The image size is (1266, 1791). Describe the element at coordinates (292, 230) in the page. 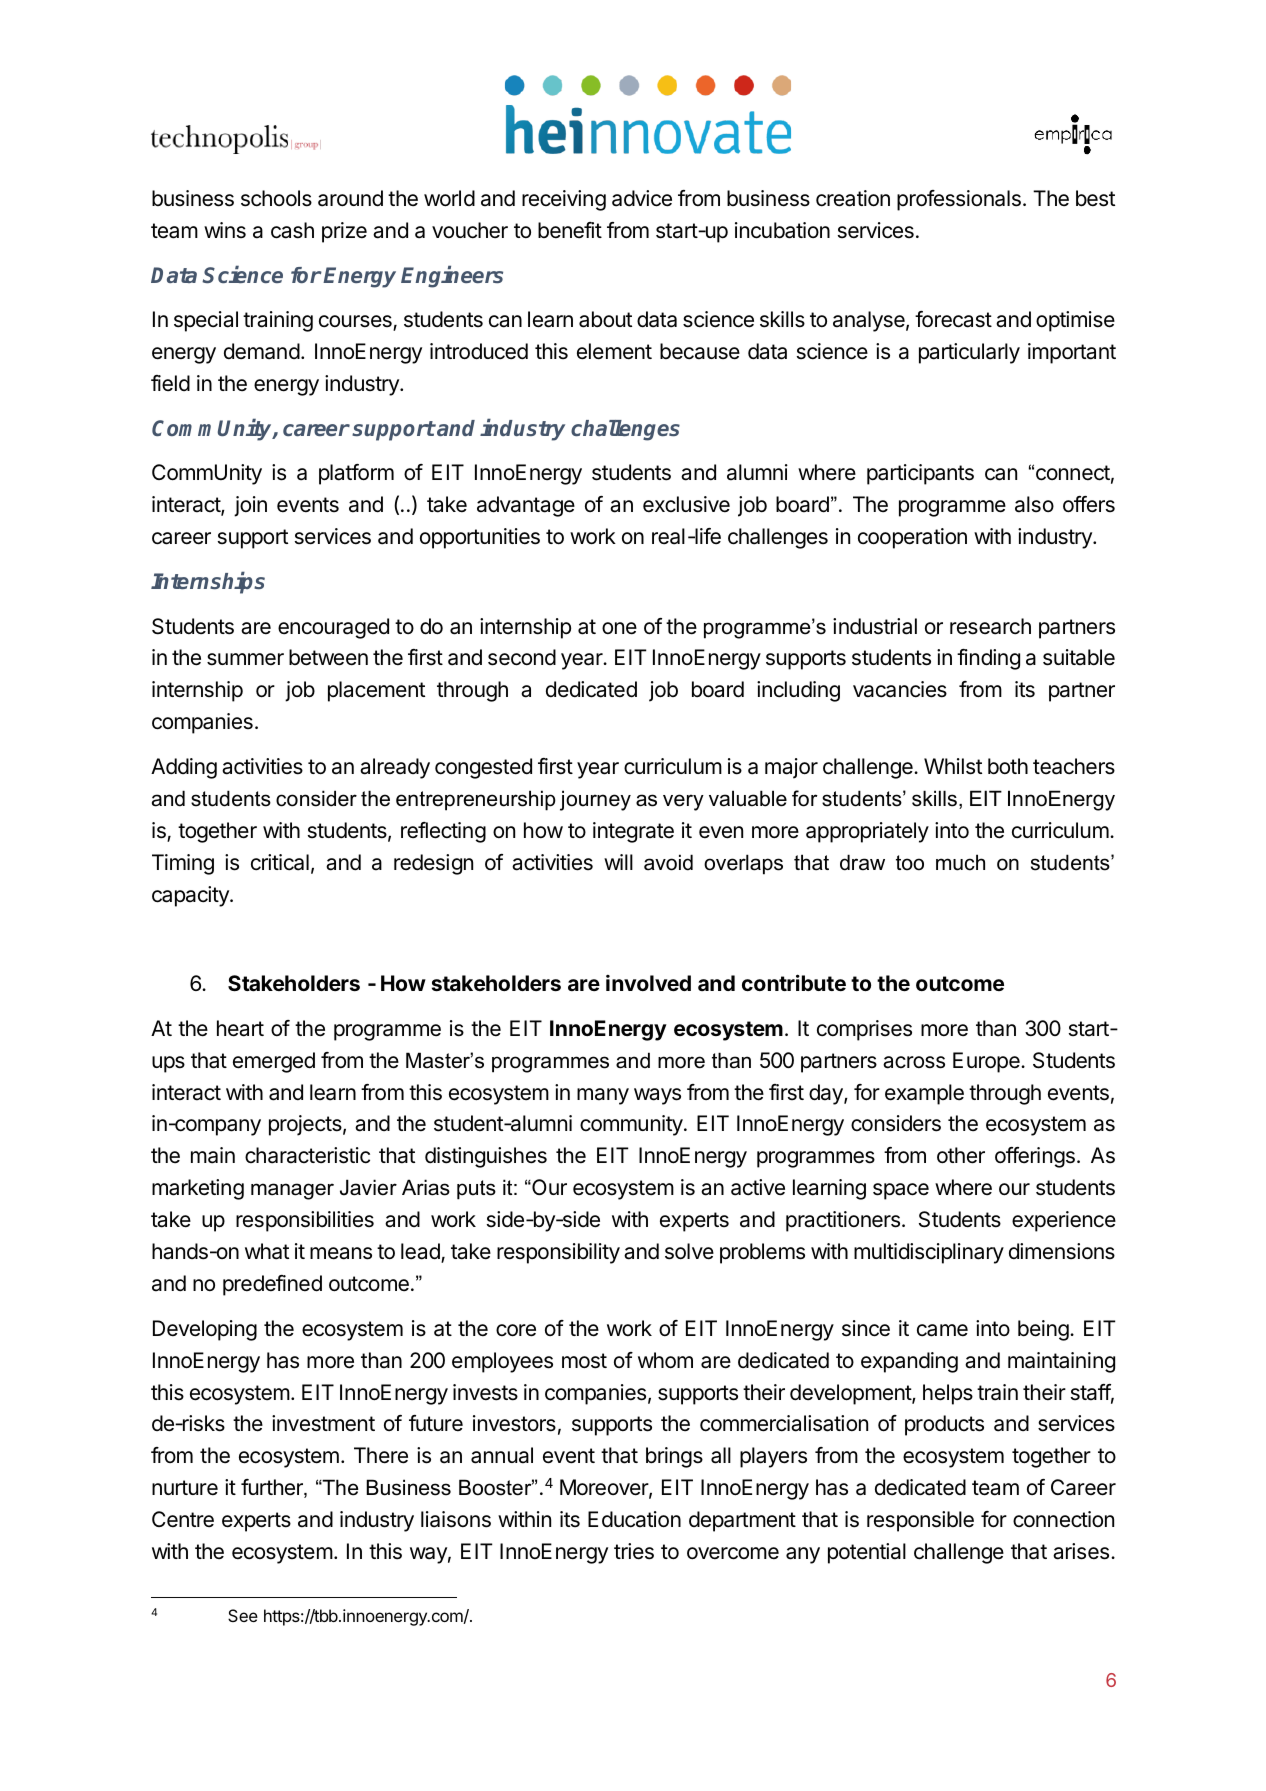

I see `cash` at that location.
